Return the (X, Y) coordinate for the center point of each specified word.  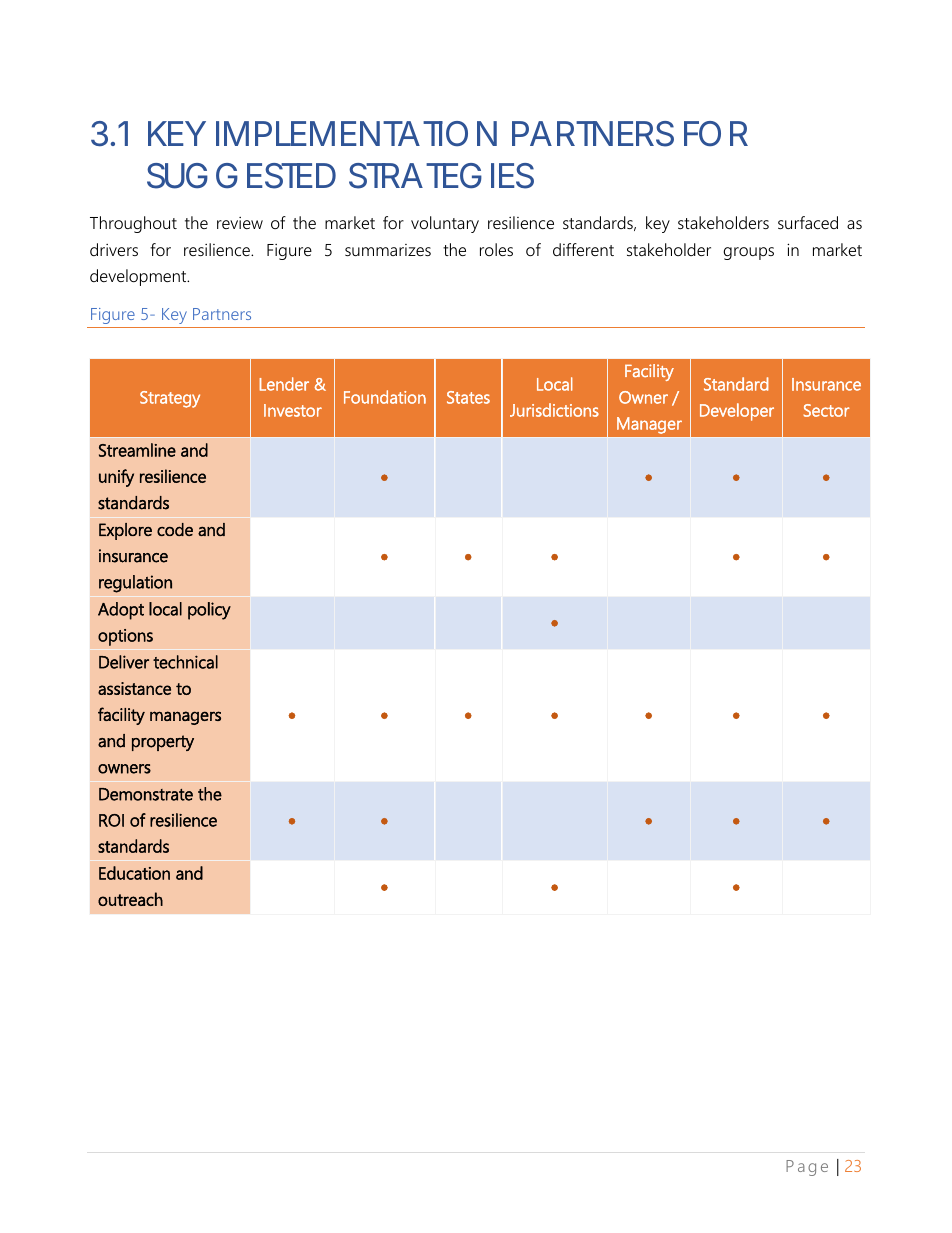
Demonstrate (146, 794)
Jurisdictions (554, 410)
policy (209, 611)
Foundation (385, 397)
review (240, 223)
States (468, 397)
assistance (134, 688)
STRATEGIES (441, 176)
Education (134, 873)
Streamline (137, 450)
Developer (737, 412)
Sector (826, 410)
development (139, 277)
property (163, 743)
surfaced (808, 222)
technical (185, 662)
